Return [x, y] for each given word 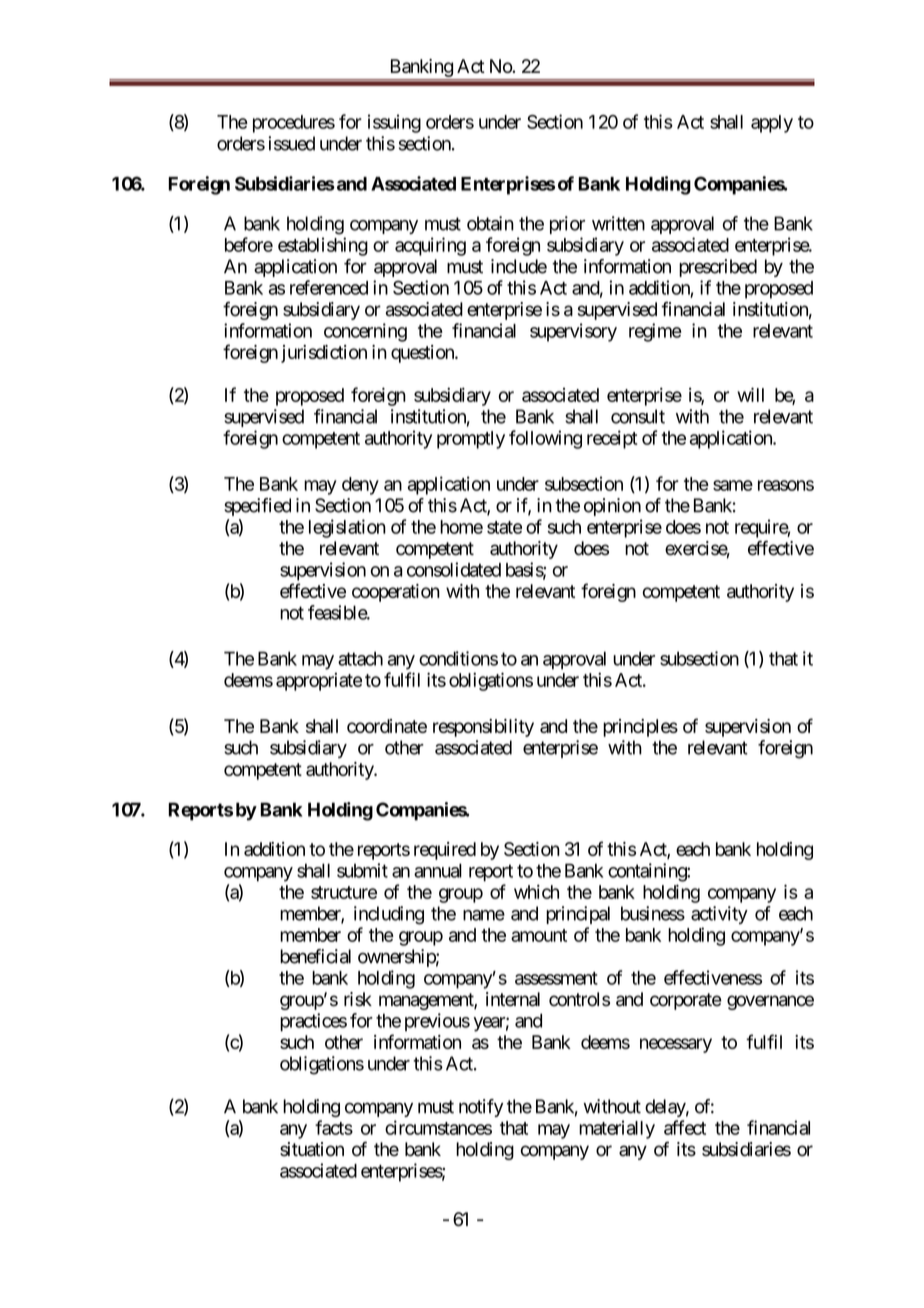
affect [685, 1127]
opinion [612, 507]
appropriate [319, 682]
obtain [490, 223]
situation [312, 1149]
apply [772, 124]
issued [291, 143]
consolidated [454, 569]
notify [481, 1108]
